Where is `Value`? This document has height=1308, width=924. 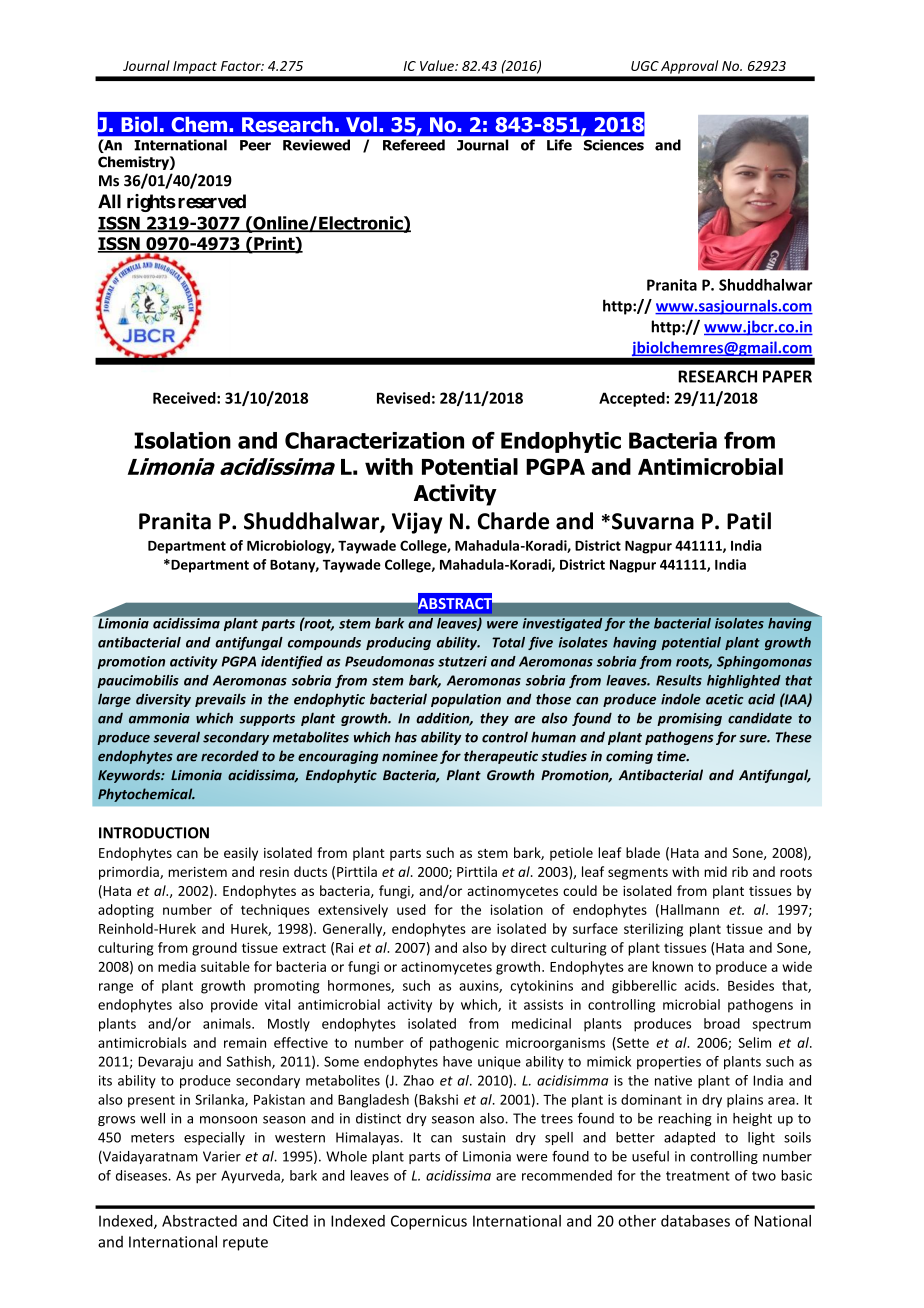
Value is located at coordinates (438, 65).
